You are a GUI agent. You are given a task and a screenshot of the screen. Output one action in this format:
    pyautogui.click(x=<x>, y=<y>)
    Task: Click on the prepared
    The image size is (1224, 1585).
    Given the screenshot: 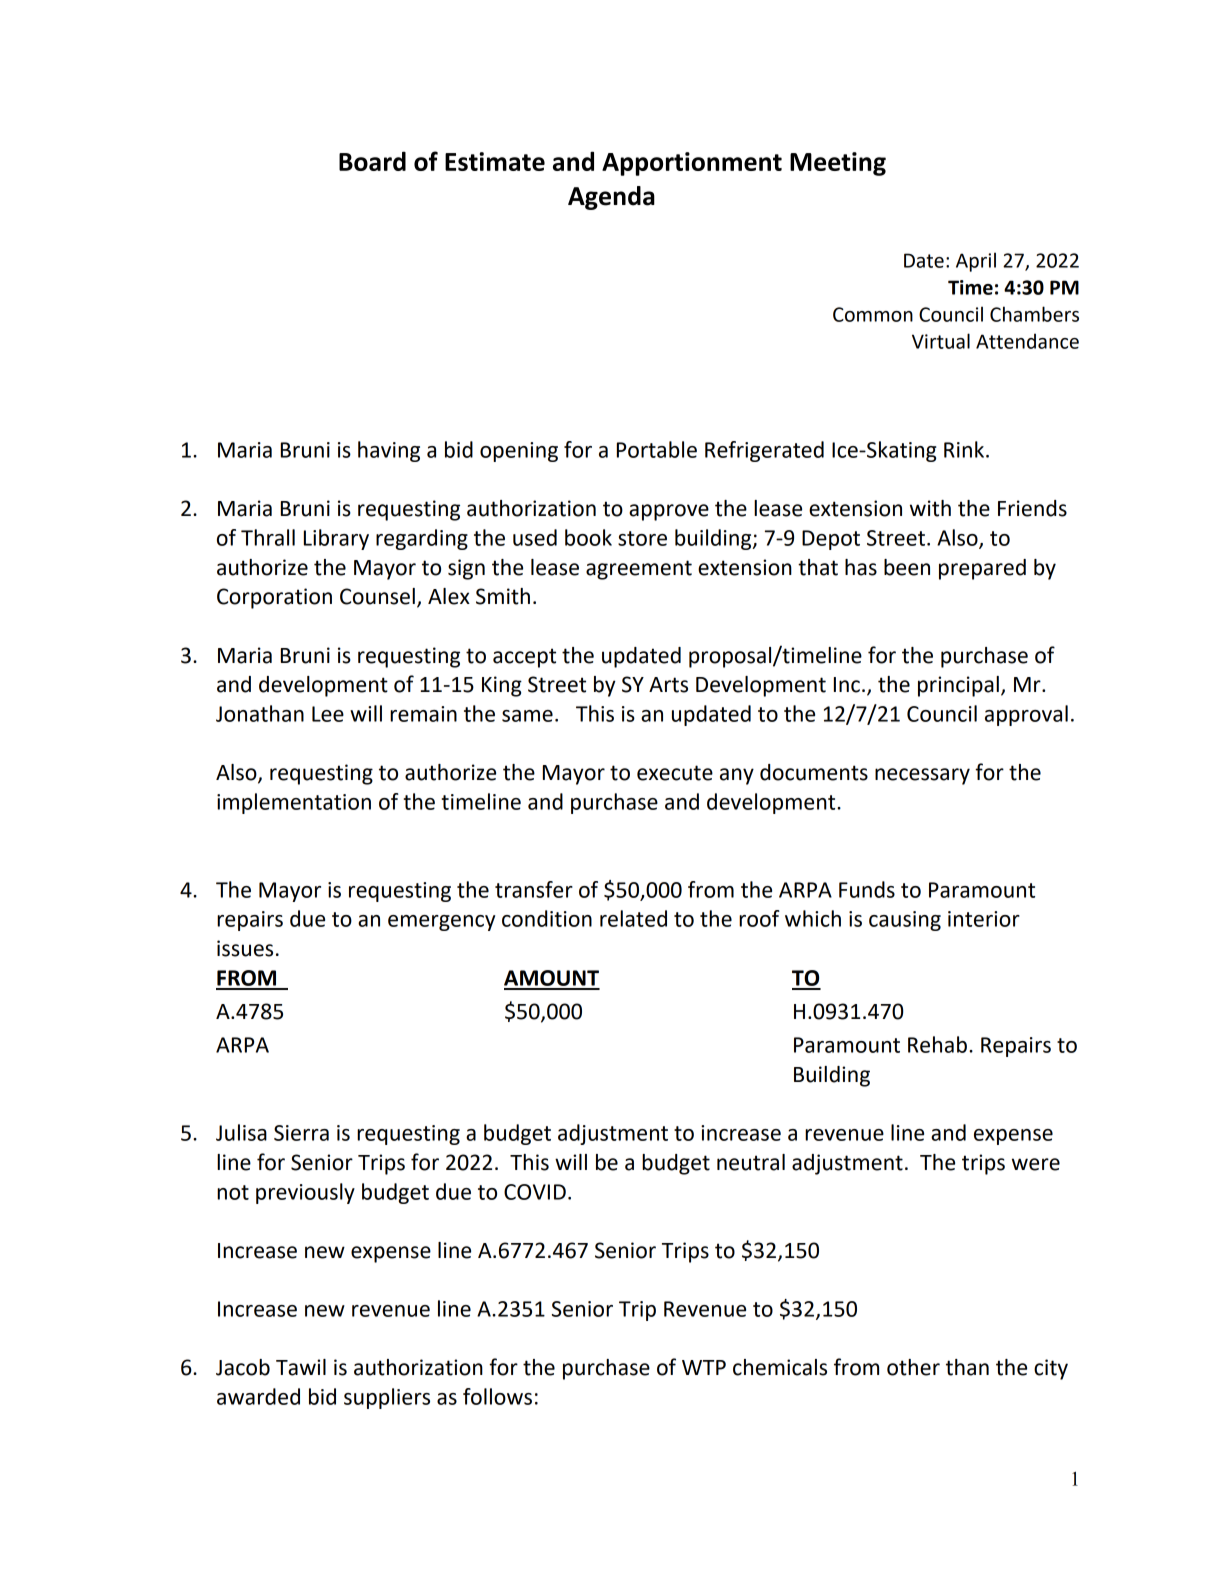 What is the action you would take?
    pyautogui.click(x=982, y=569)
